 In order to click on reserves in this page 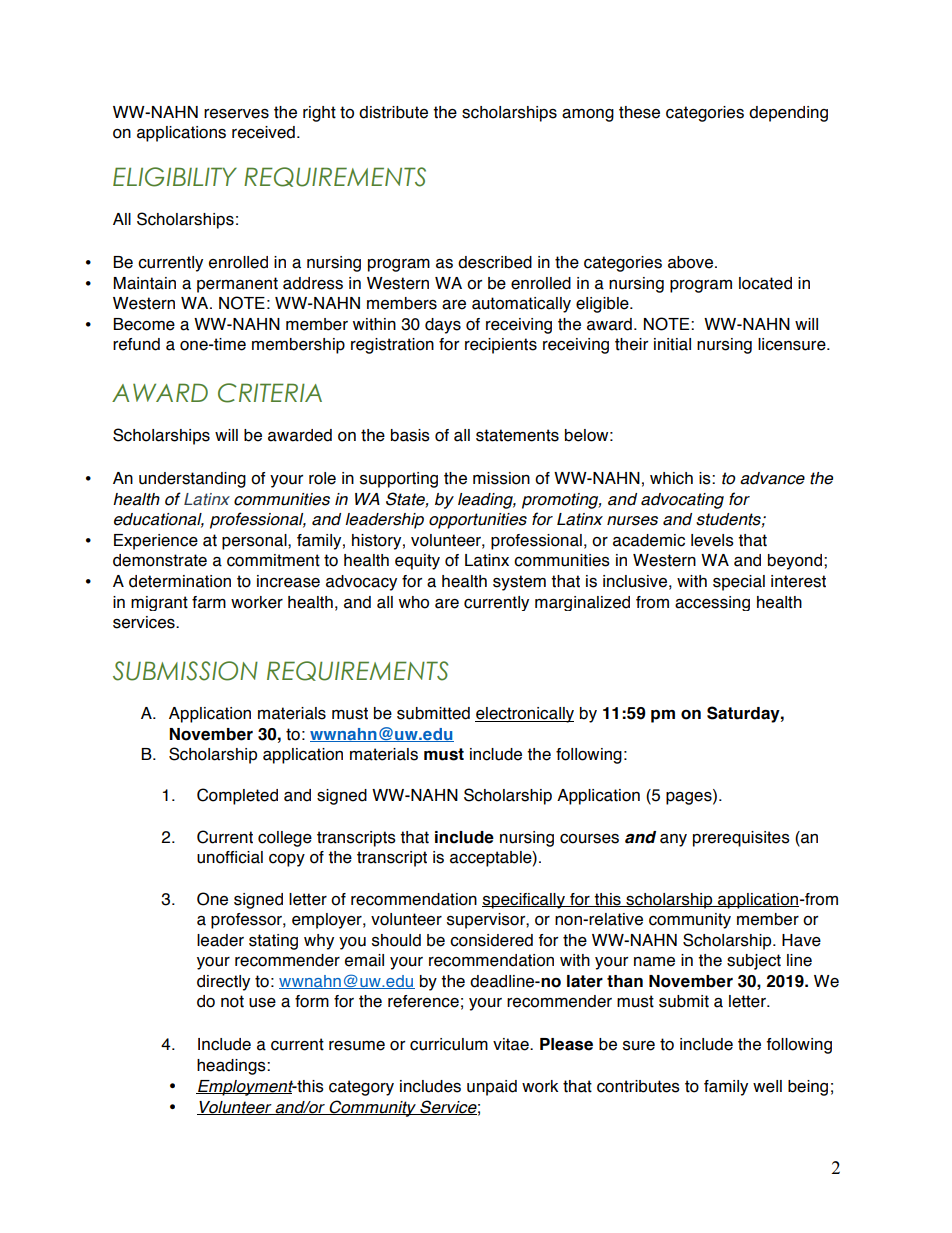, I will do `click(236, 114)`.
